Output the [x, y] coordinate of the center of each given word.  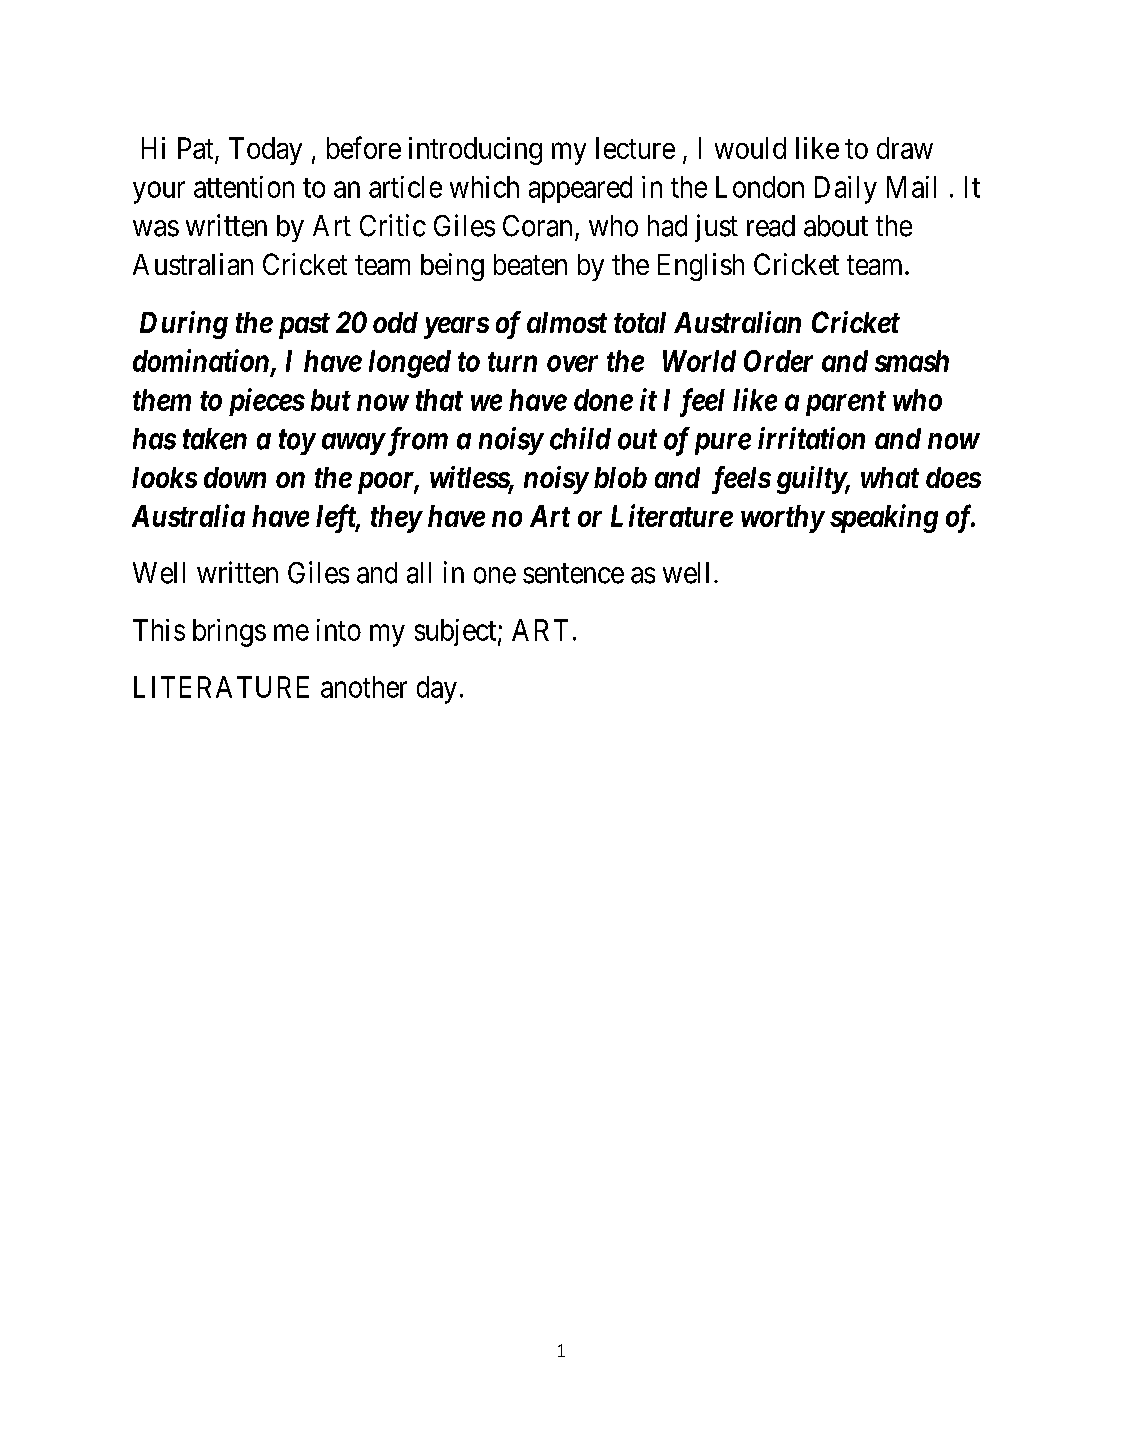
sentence [573, 574]
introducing [475, 151]
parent [846, 403]
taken [215, 439]
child [580, 438]
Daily [846, 190]
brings [229, 633]
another [364, 687]
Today [265, 151]
